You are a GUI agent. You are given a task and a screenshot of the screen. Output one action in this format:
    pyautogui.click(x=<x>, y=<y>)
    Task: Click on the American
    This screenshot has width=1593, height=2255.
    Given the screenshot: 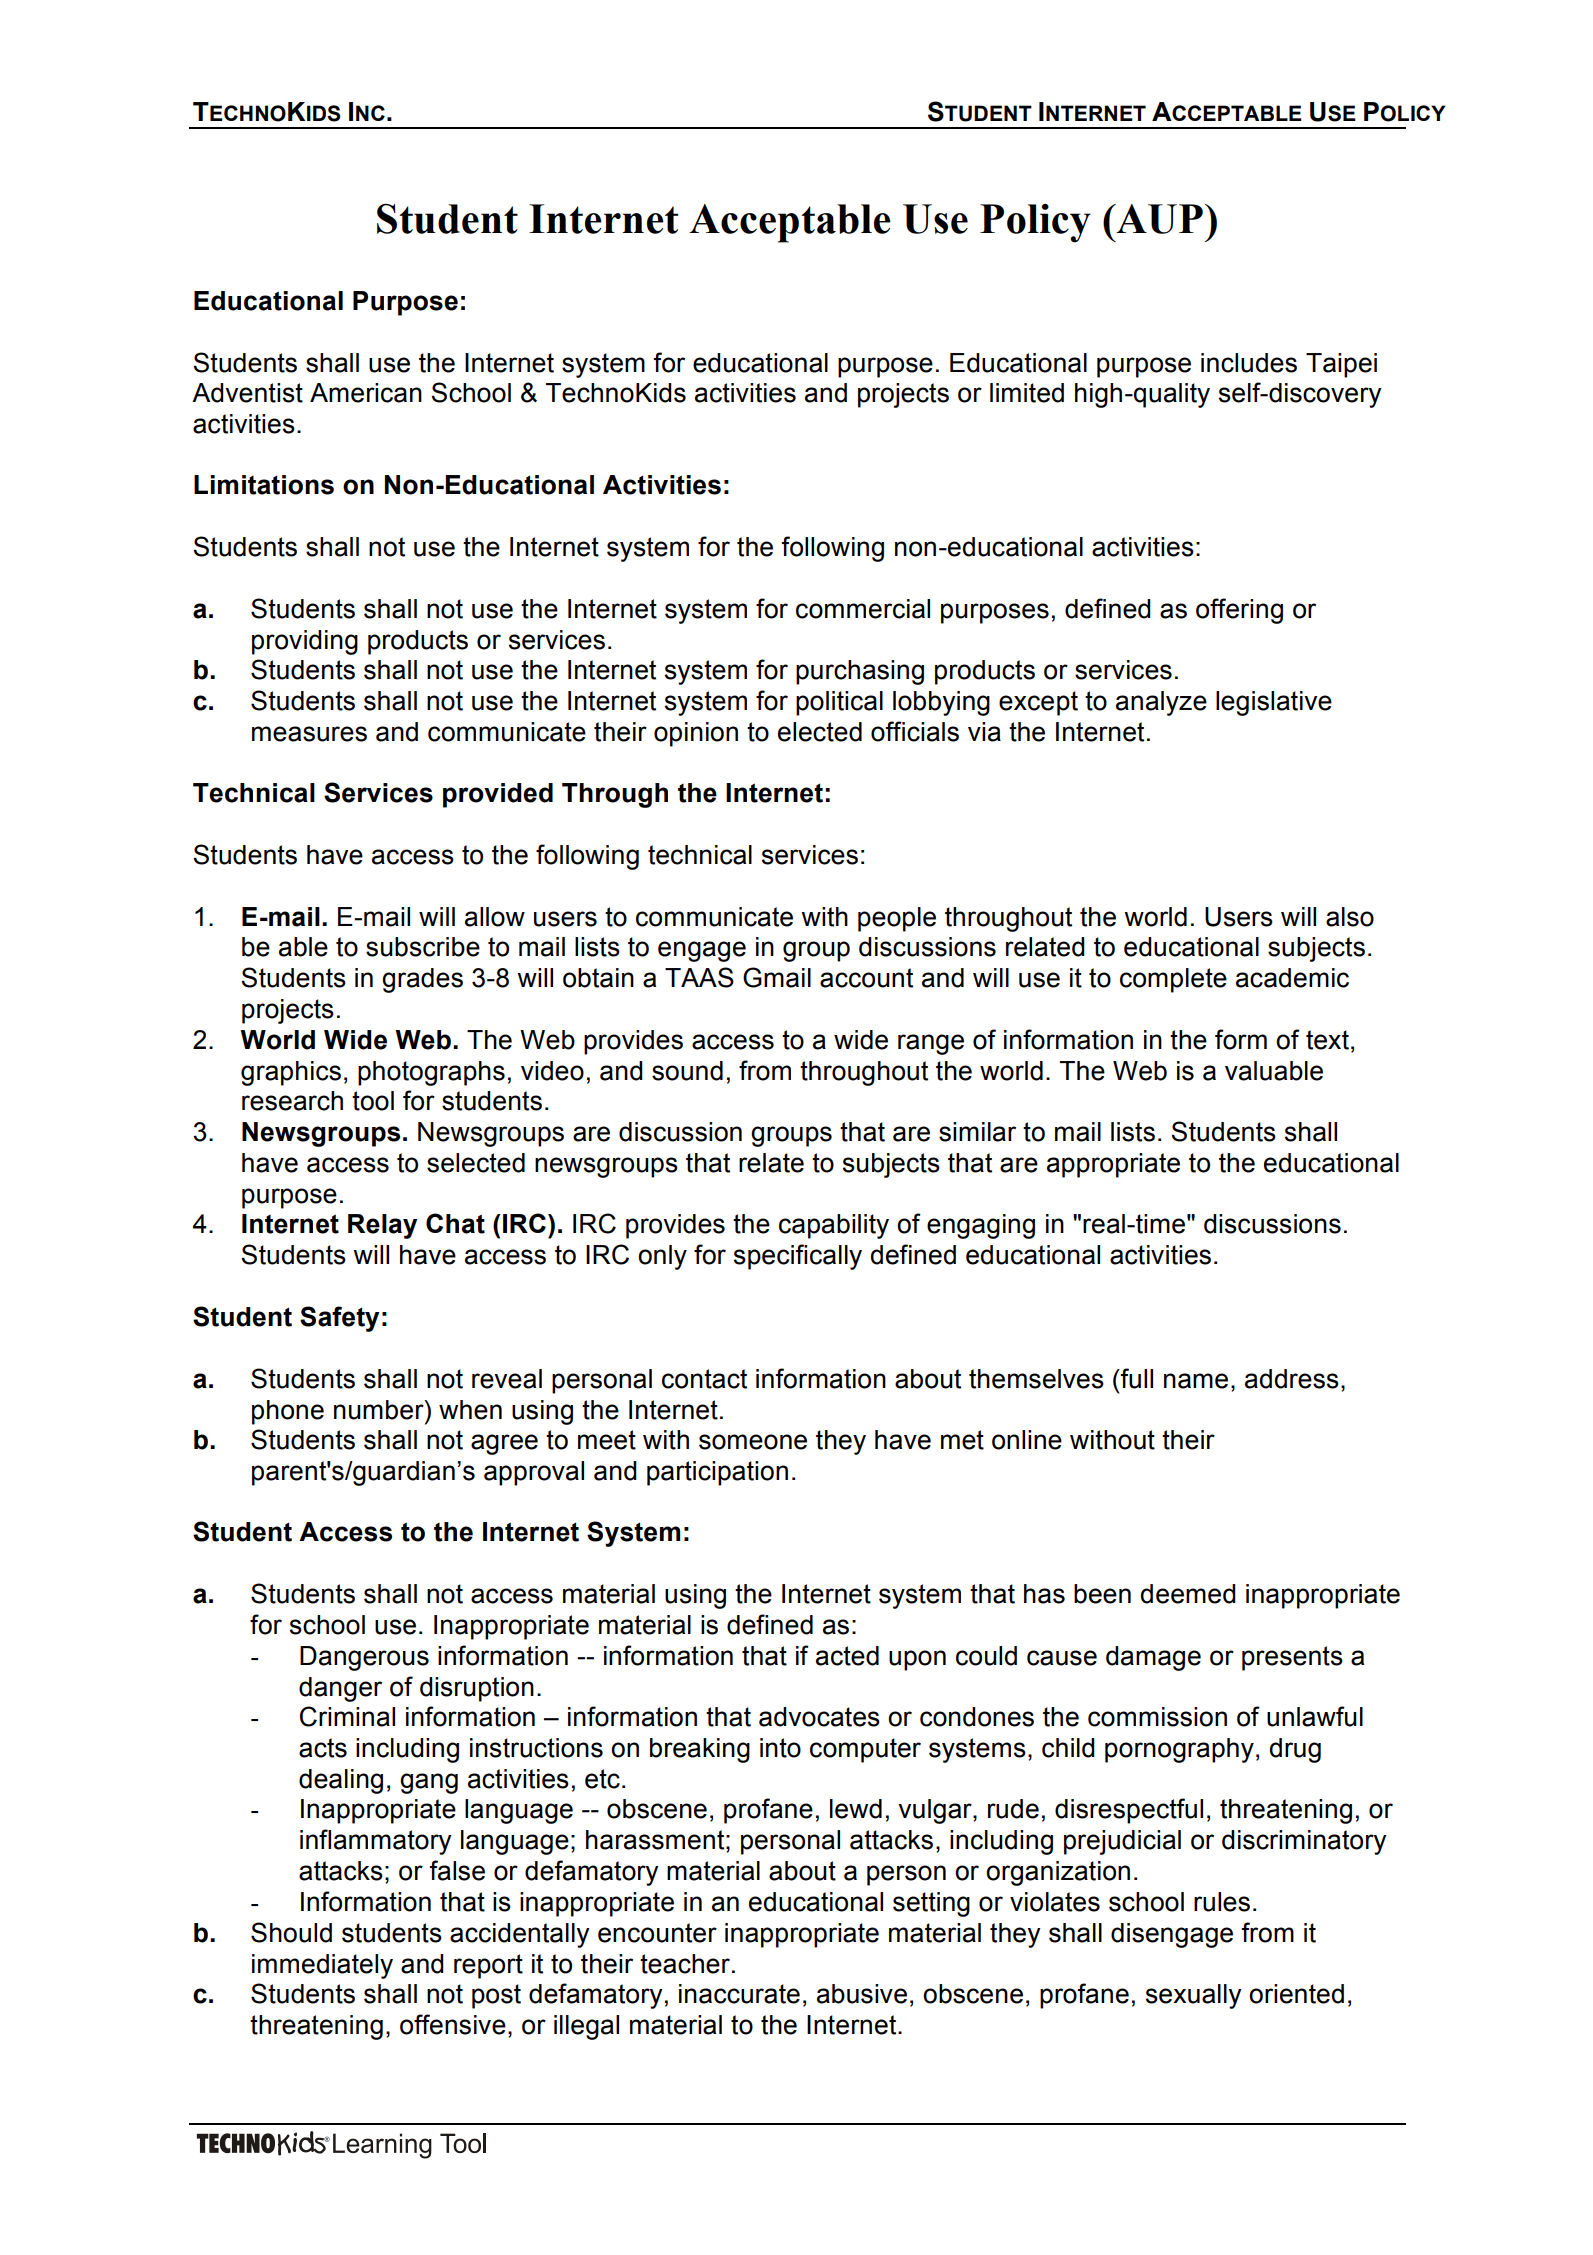 What is the action you would take?
    pyautogui.click(x=366, y=393)
